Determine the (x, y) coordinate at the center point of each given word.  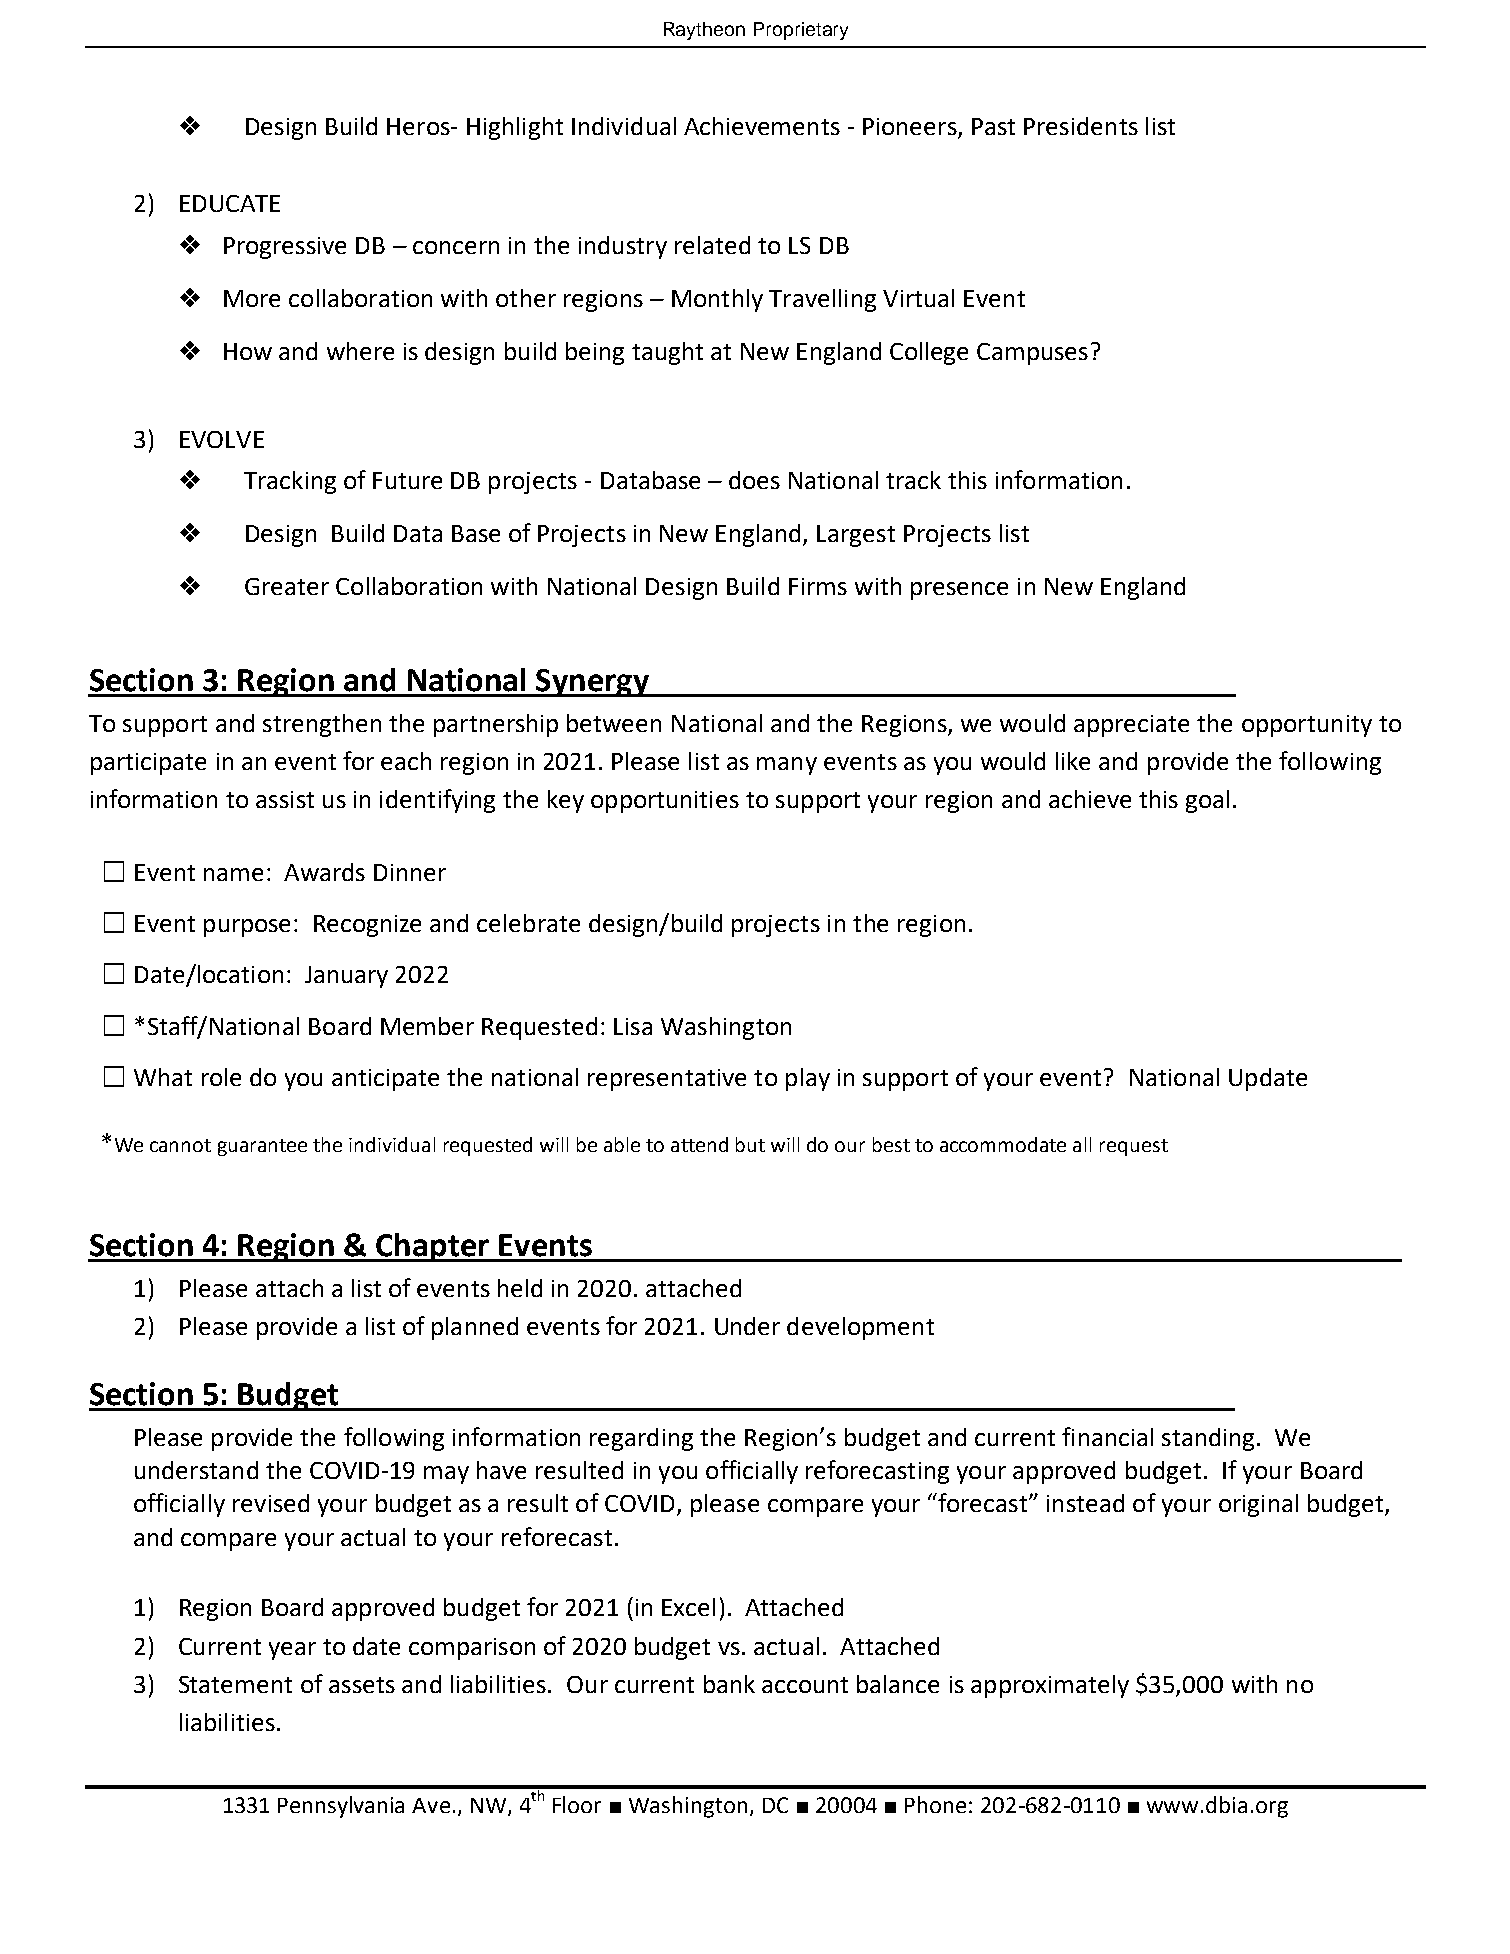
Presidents (1081, 126)
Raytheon (704, 31)
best (891, 1144)
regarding (641, 1439)
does (754, 480)
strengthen (322, 725)
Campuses (1032, 354)
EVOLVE (222, 439)
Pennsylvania (341, 1807)
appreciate (1131, 726)
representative (667, 1080)
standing (1208, 1439)
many (787, 766)
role (221, 1077)
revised (271, 1503)
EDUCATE (230, 203)
